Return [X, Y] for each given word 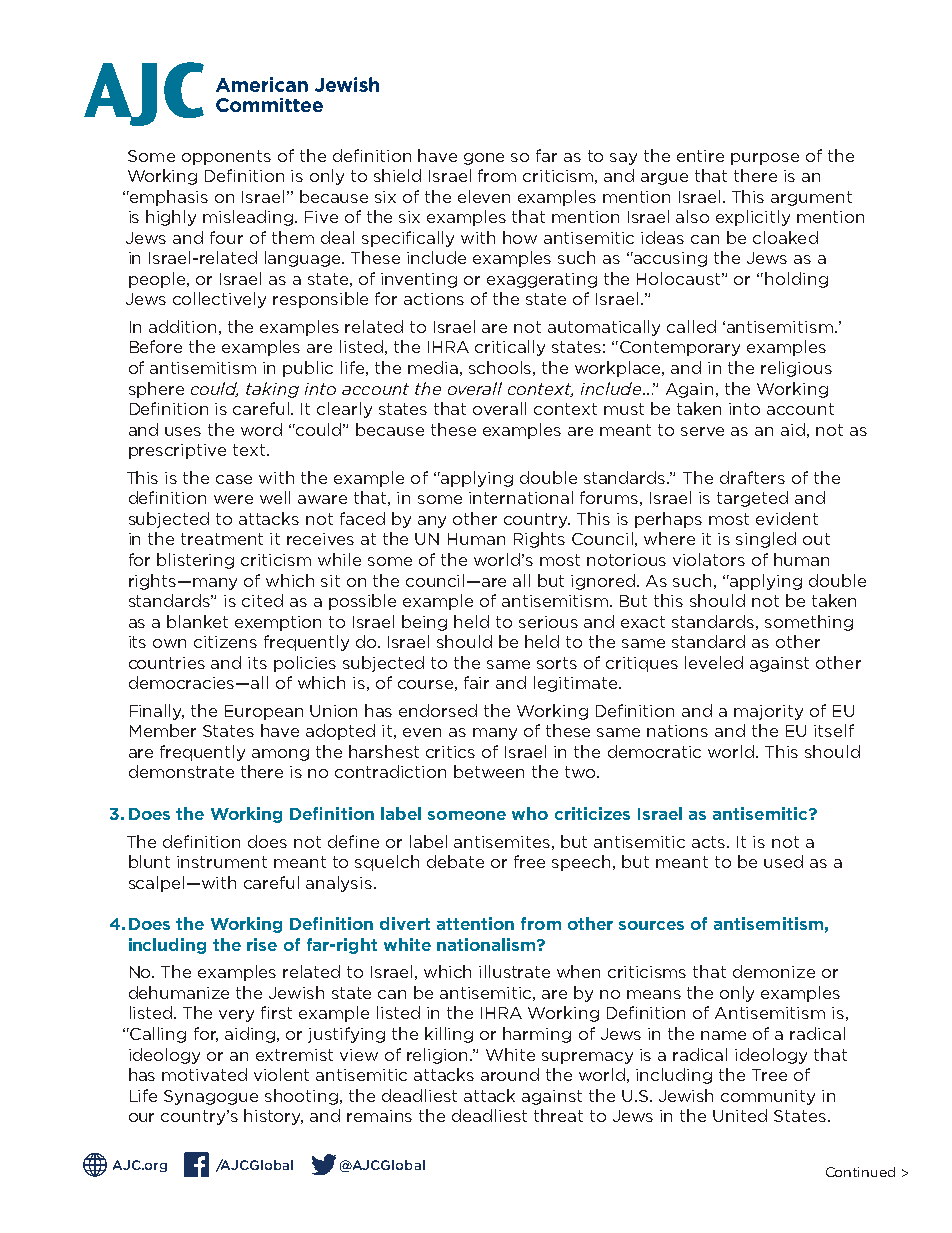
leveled [714, 662]
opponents [226, 157]
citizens [225, 642]
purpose [765, 159]
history [273, 1117]
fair [476, 682]
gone [484, 159]
